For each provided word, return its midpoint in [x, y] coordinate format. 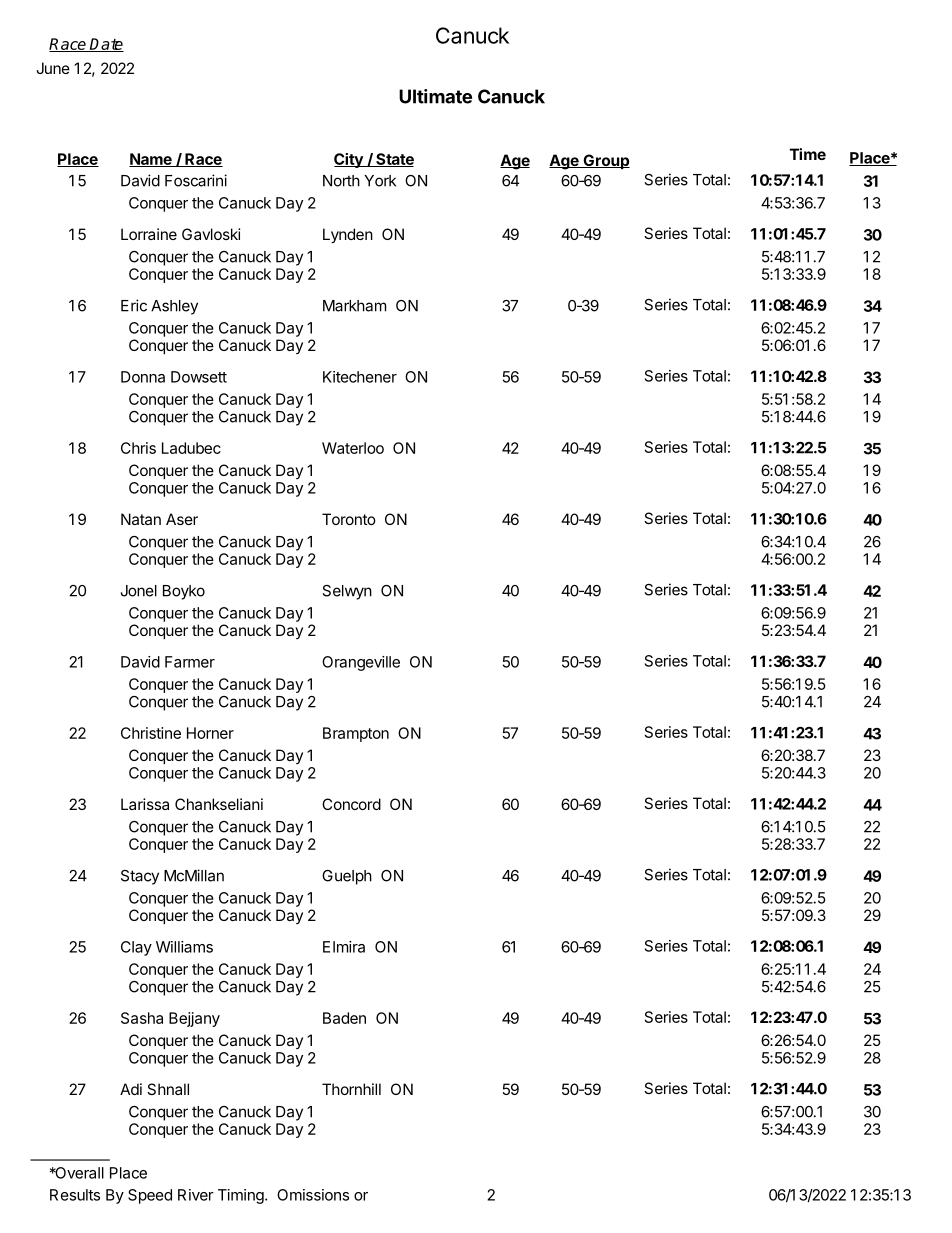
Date [106, 45]
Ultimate [435, 96]
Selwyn [347, 592]
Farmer [190, 662]
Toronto [349, 519]
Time [808, 154]
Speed [150, 1196]
